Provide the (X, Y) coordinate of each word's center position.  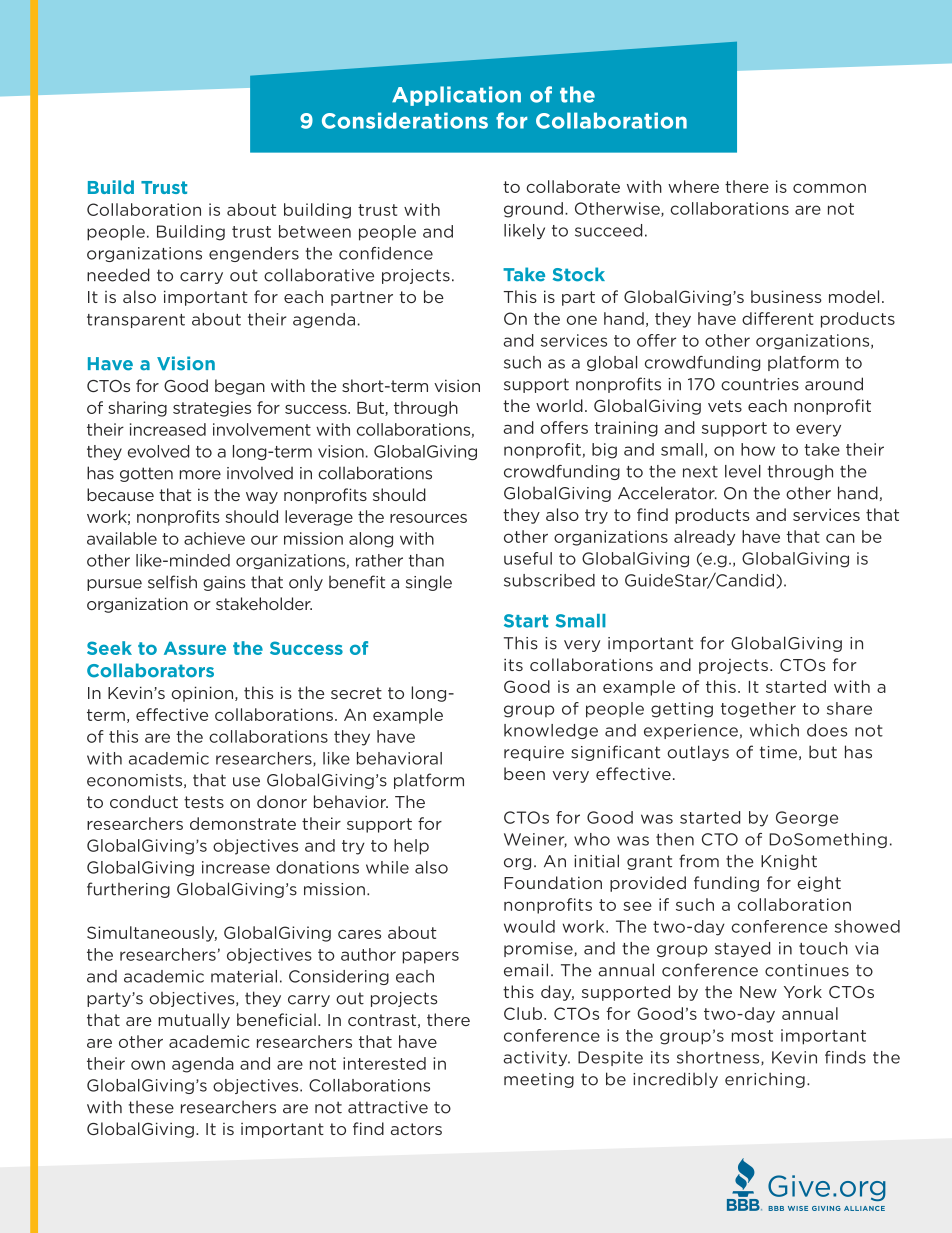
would (529, 926)
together (758, 710)
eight (819, 884)
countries (760, 384)
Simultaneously (152, 934)
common (829, 188)
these (151, 1107)
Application (456, 96)
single (429, 583)
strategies (212, 409)
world (559, 405)
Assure (195, 648)
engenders (254, 254)
